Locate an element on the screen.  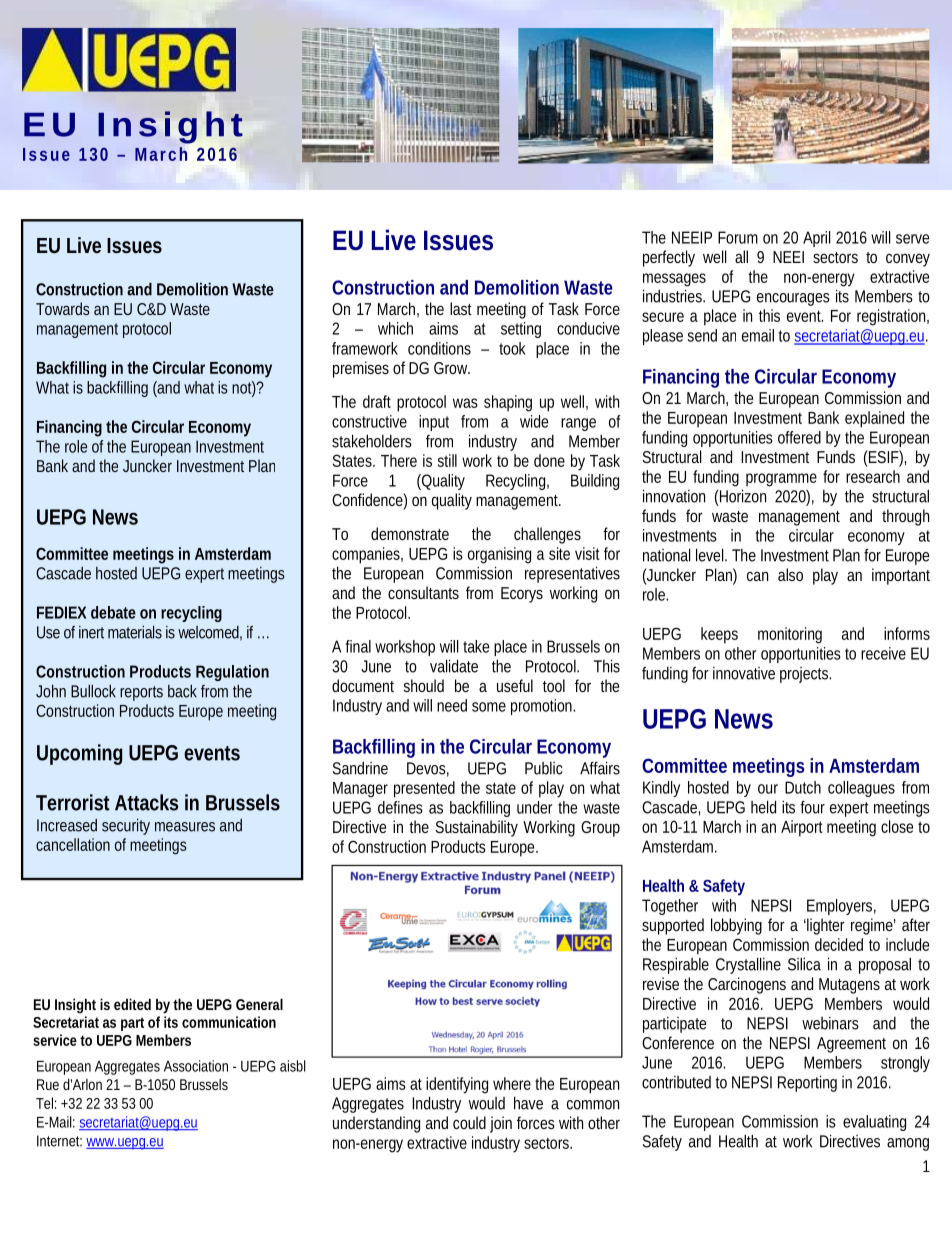
debate is located at coordinates (113, 612).
